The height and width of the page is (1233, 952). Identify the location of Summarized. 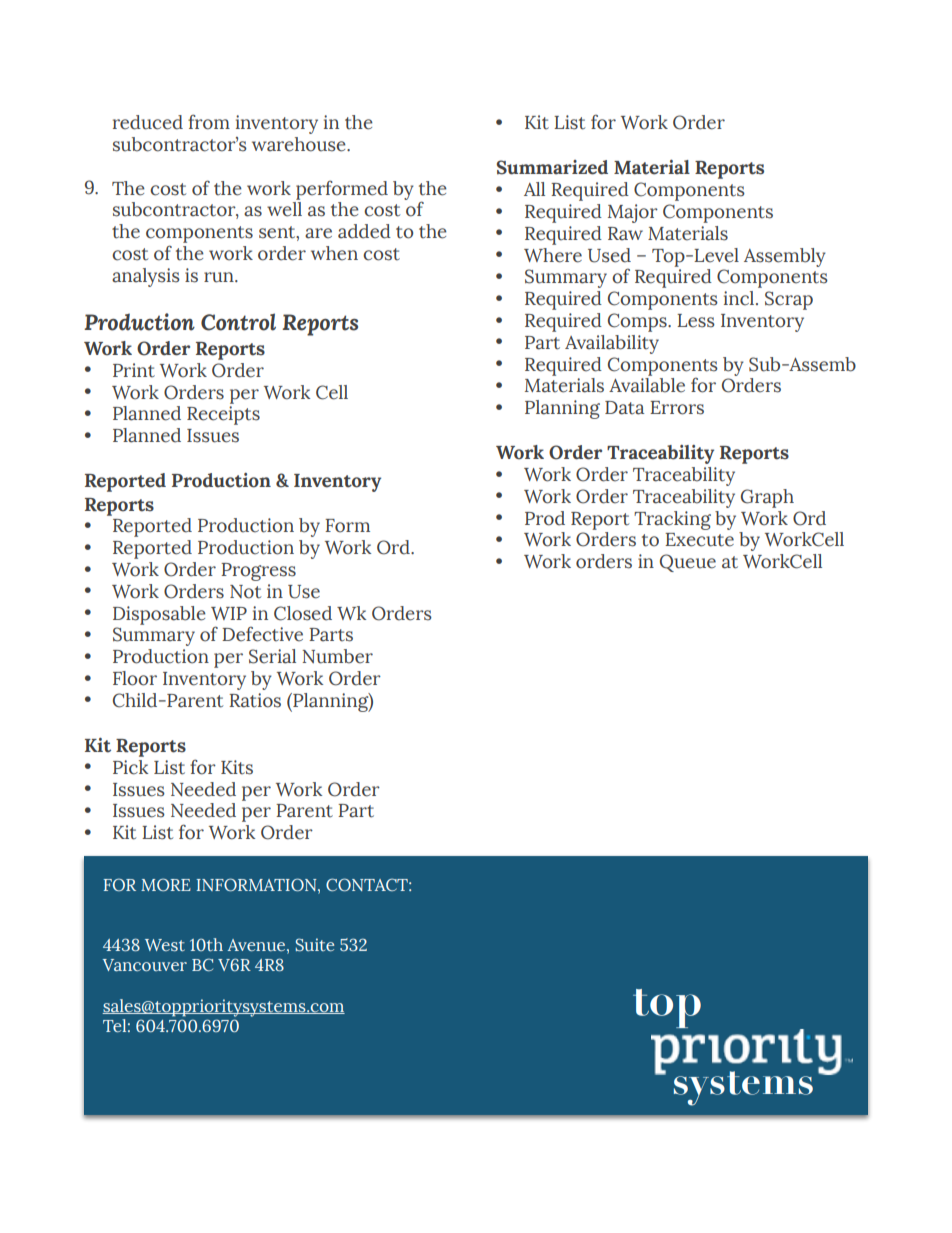
(552, 167).
